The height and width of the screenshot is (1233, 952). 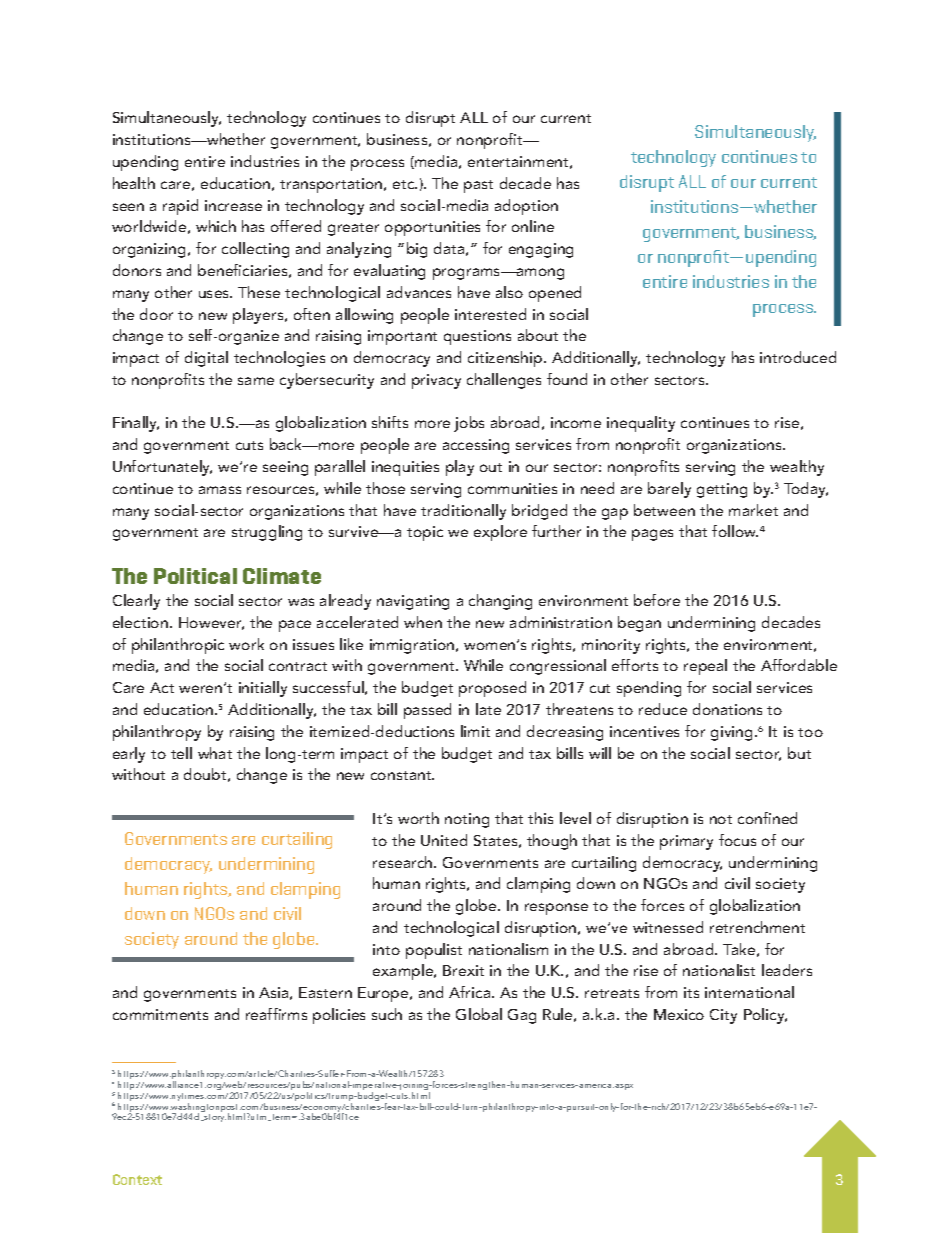 What do you see at coordinates (195, 576) in the screenshot?
I see `Political` at bounding box center [195, 576].
